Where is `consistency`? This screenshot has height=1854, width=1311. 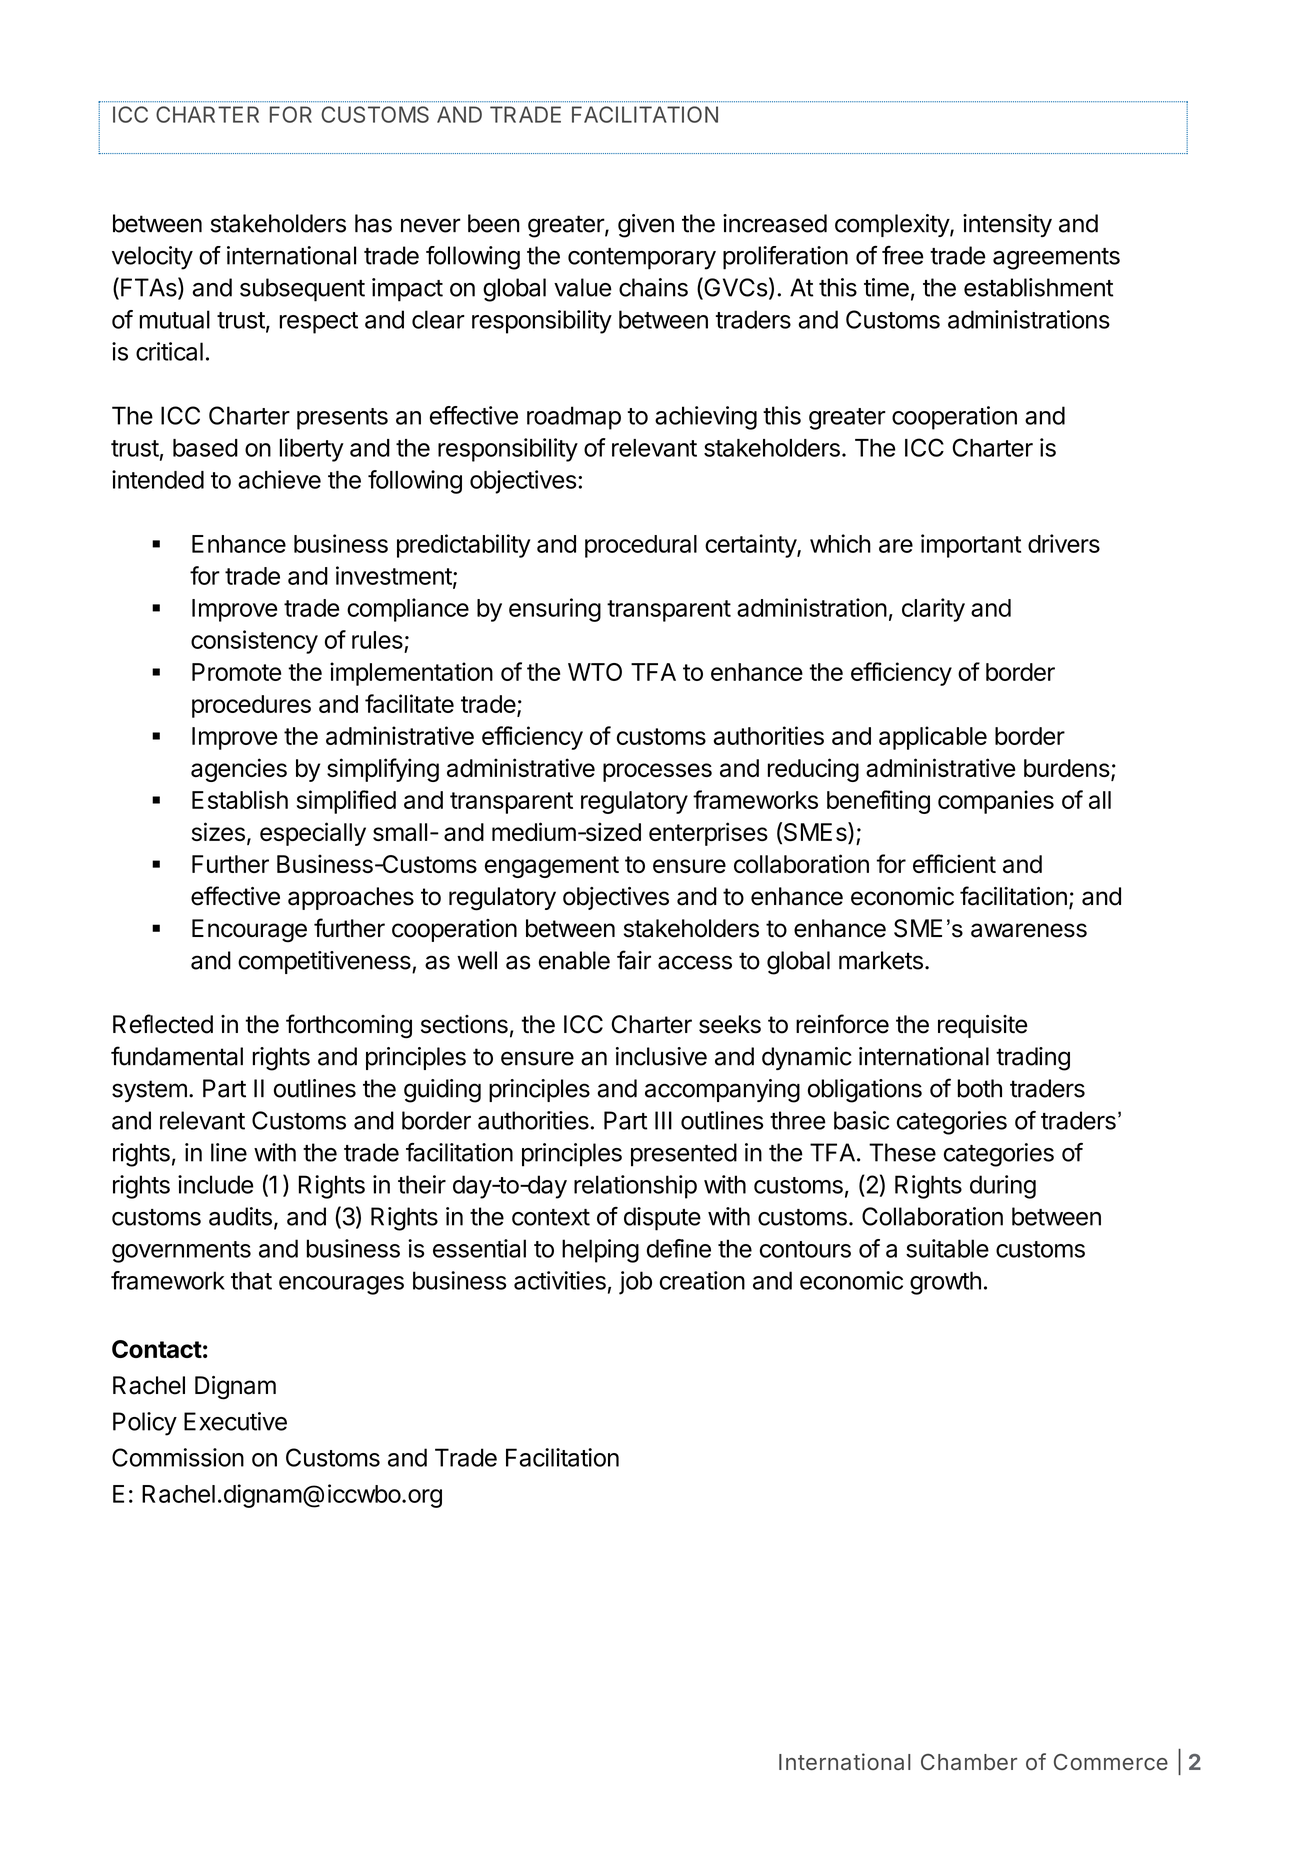
consistency is located at coordinates (254, 642).
